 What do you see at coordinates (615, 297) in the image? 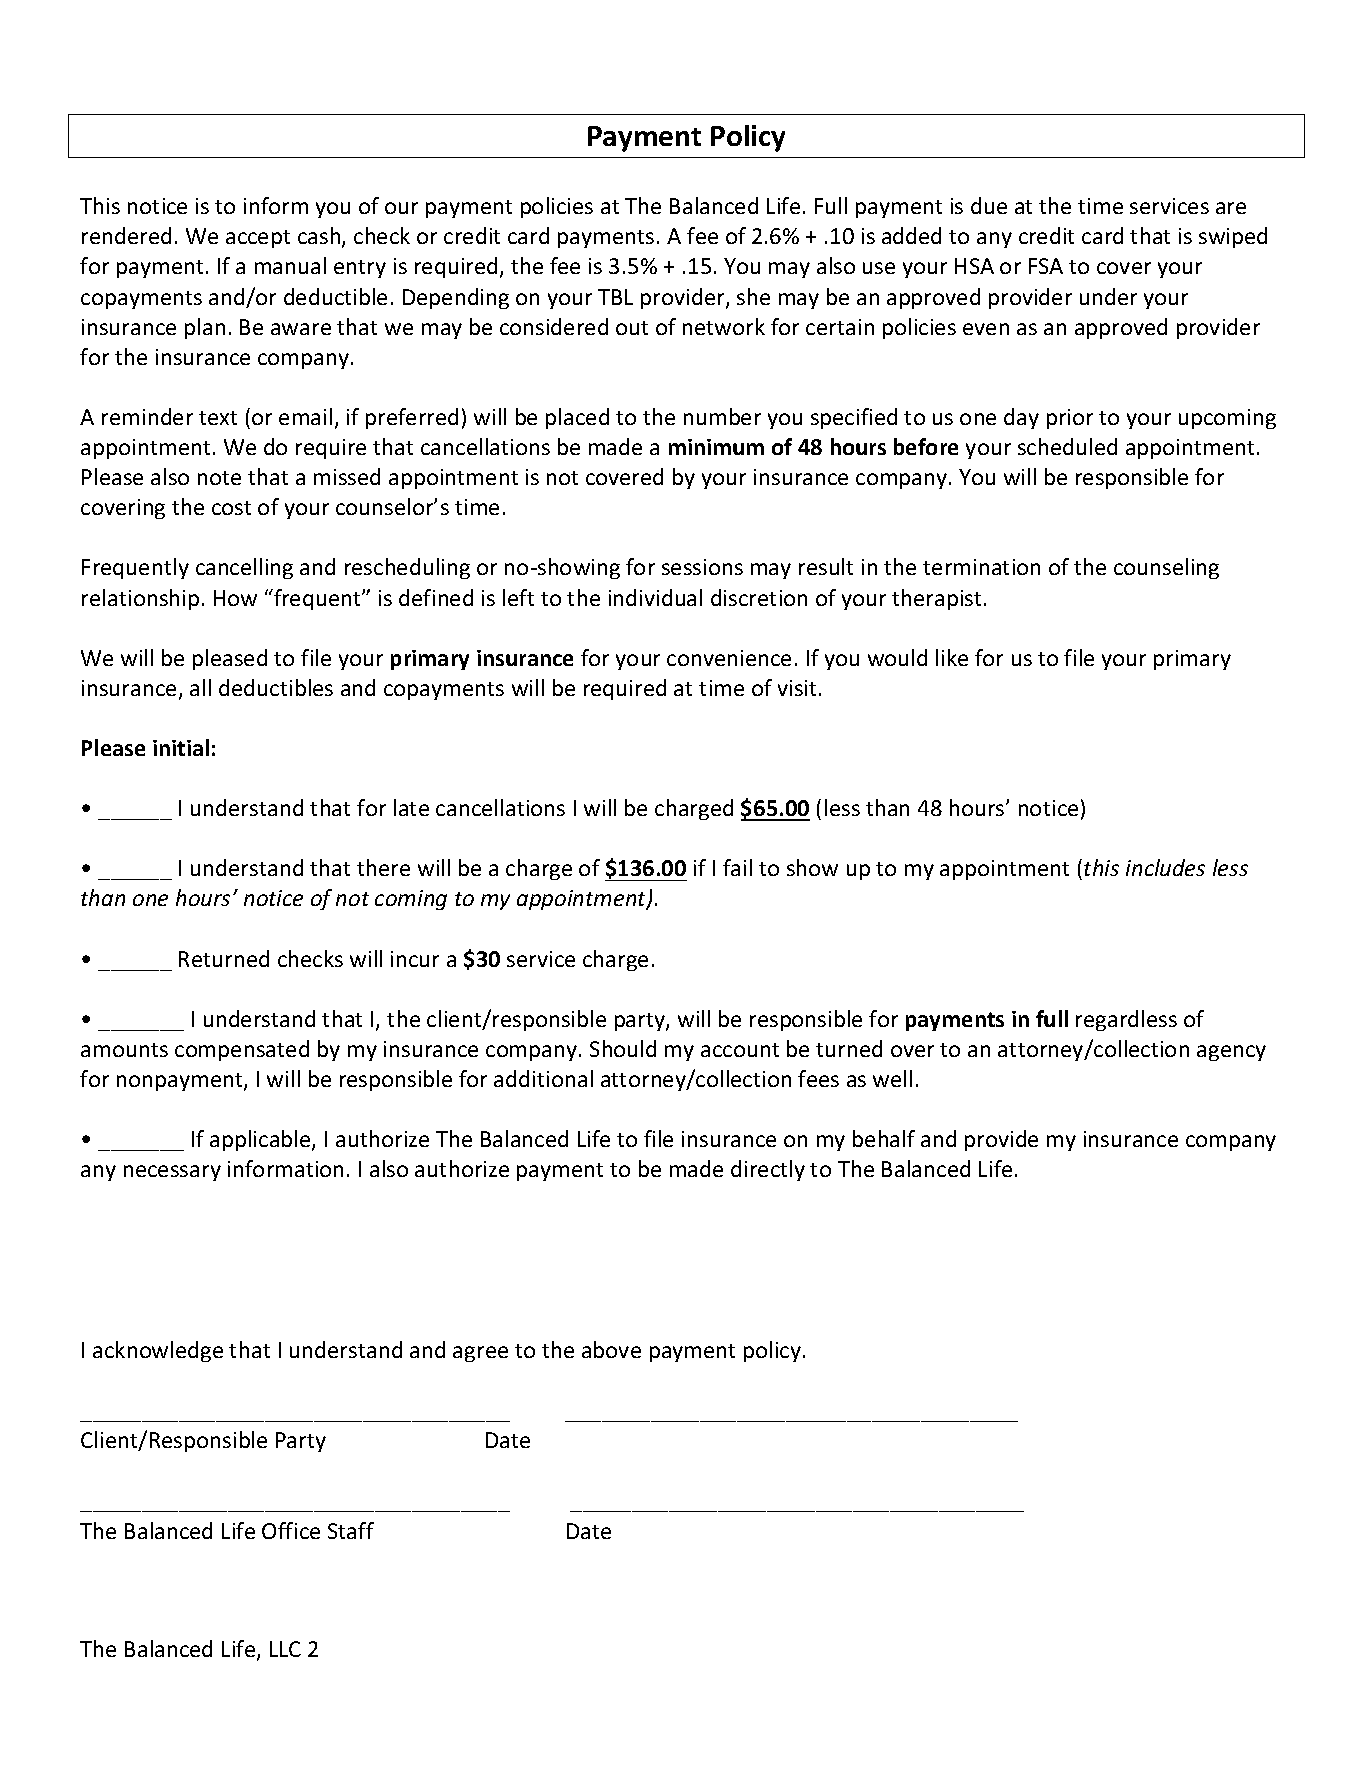
I see `TBL` at bounding box center [615, 297].
